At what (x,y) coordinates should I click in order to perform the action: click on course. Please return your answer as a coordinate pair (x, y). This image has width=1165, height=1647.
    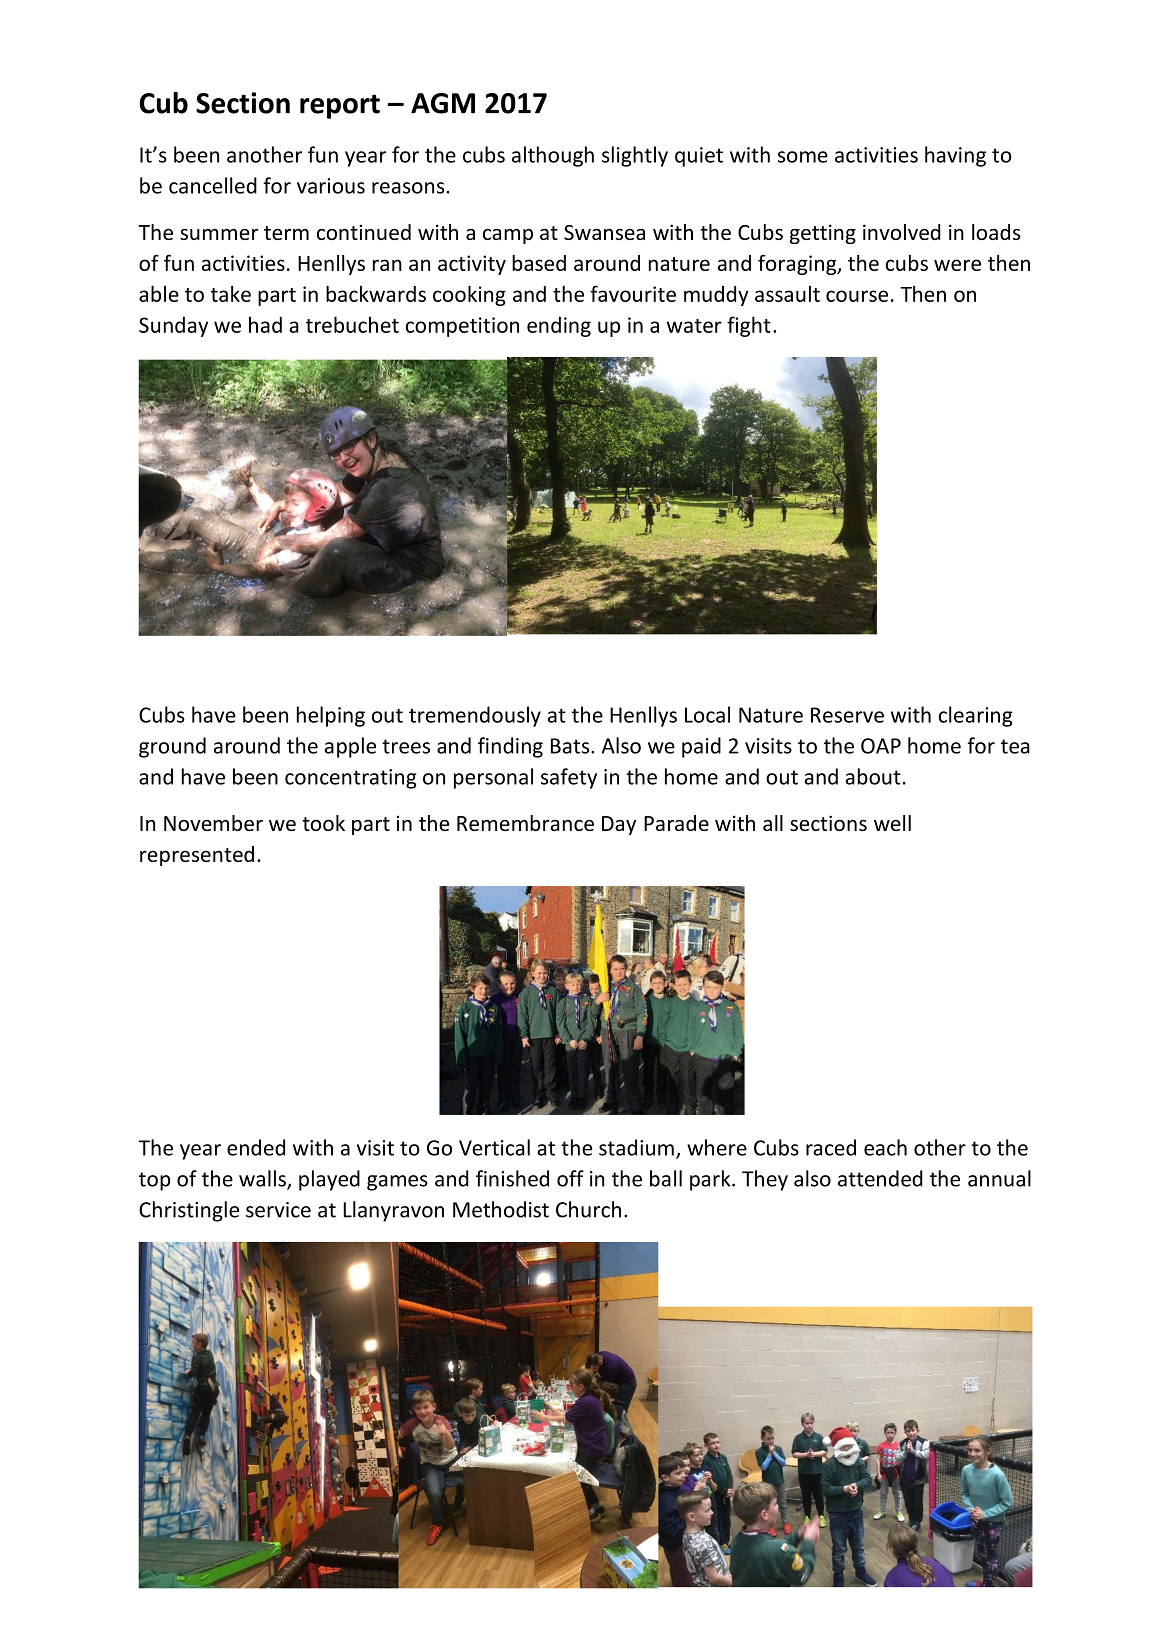
    Looking at the image, I should click on (857, 296).
